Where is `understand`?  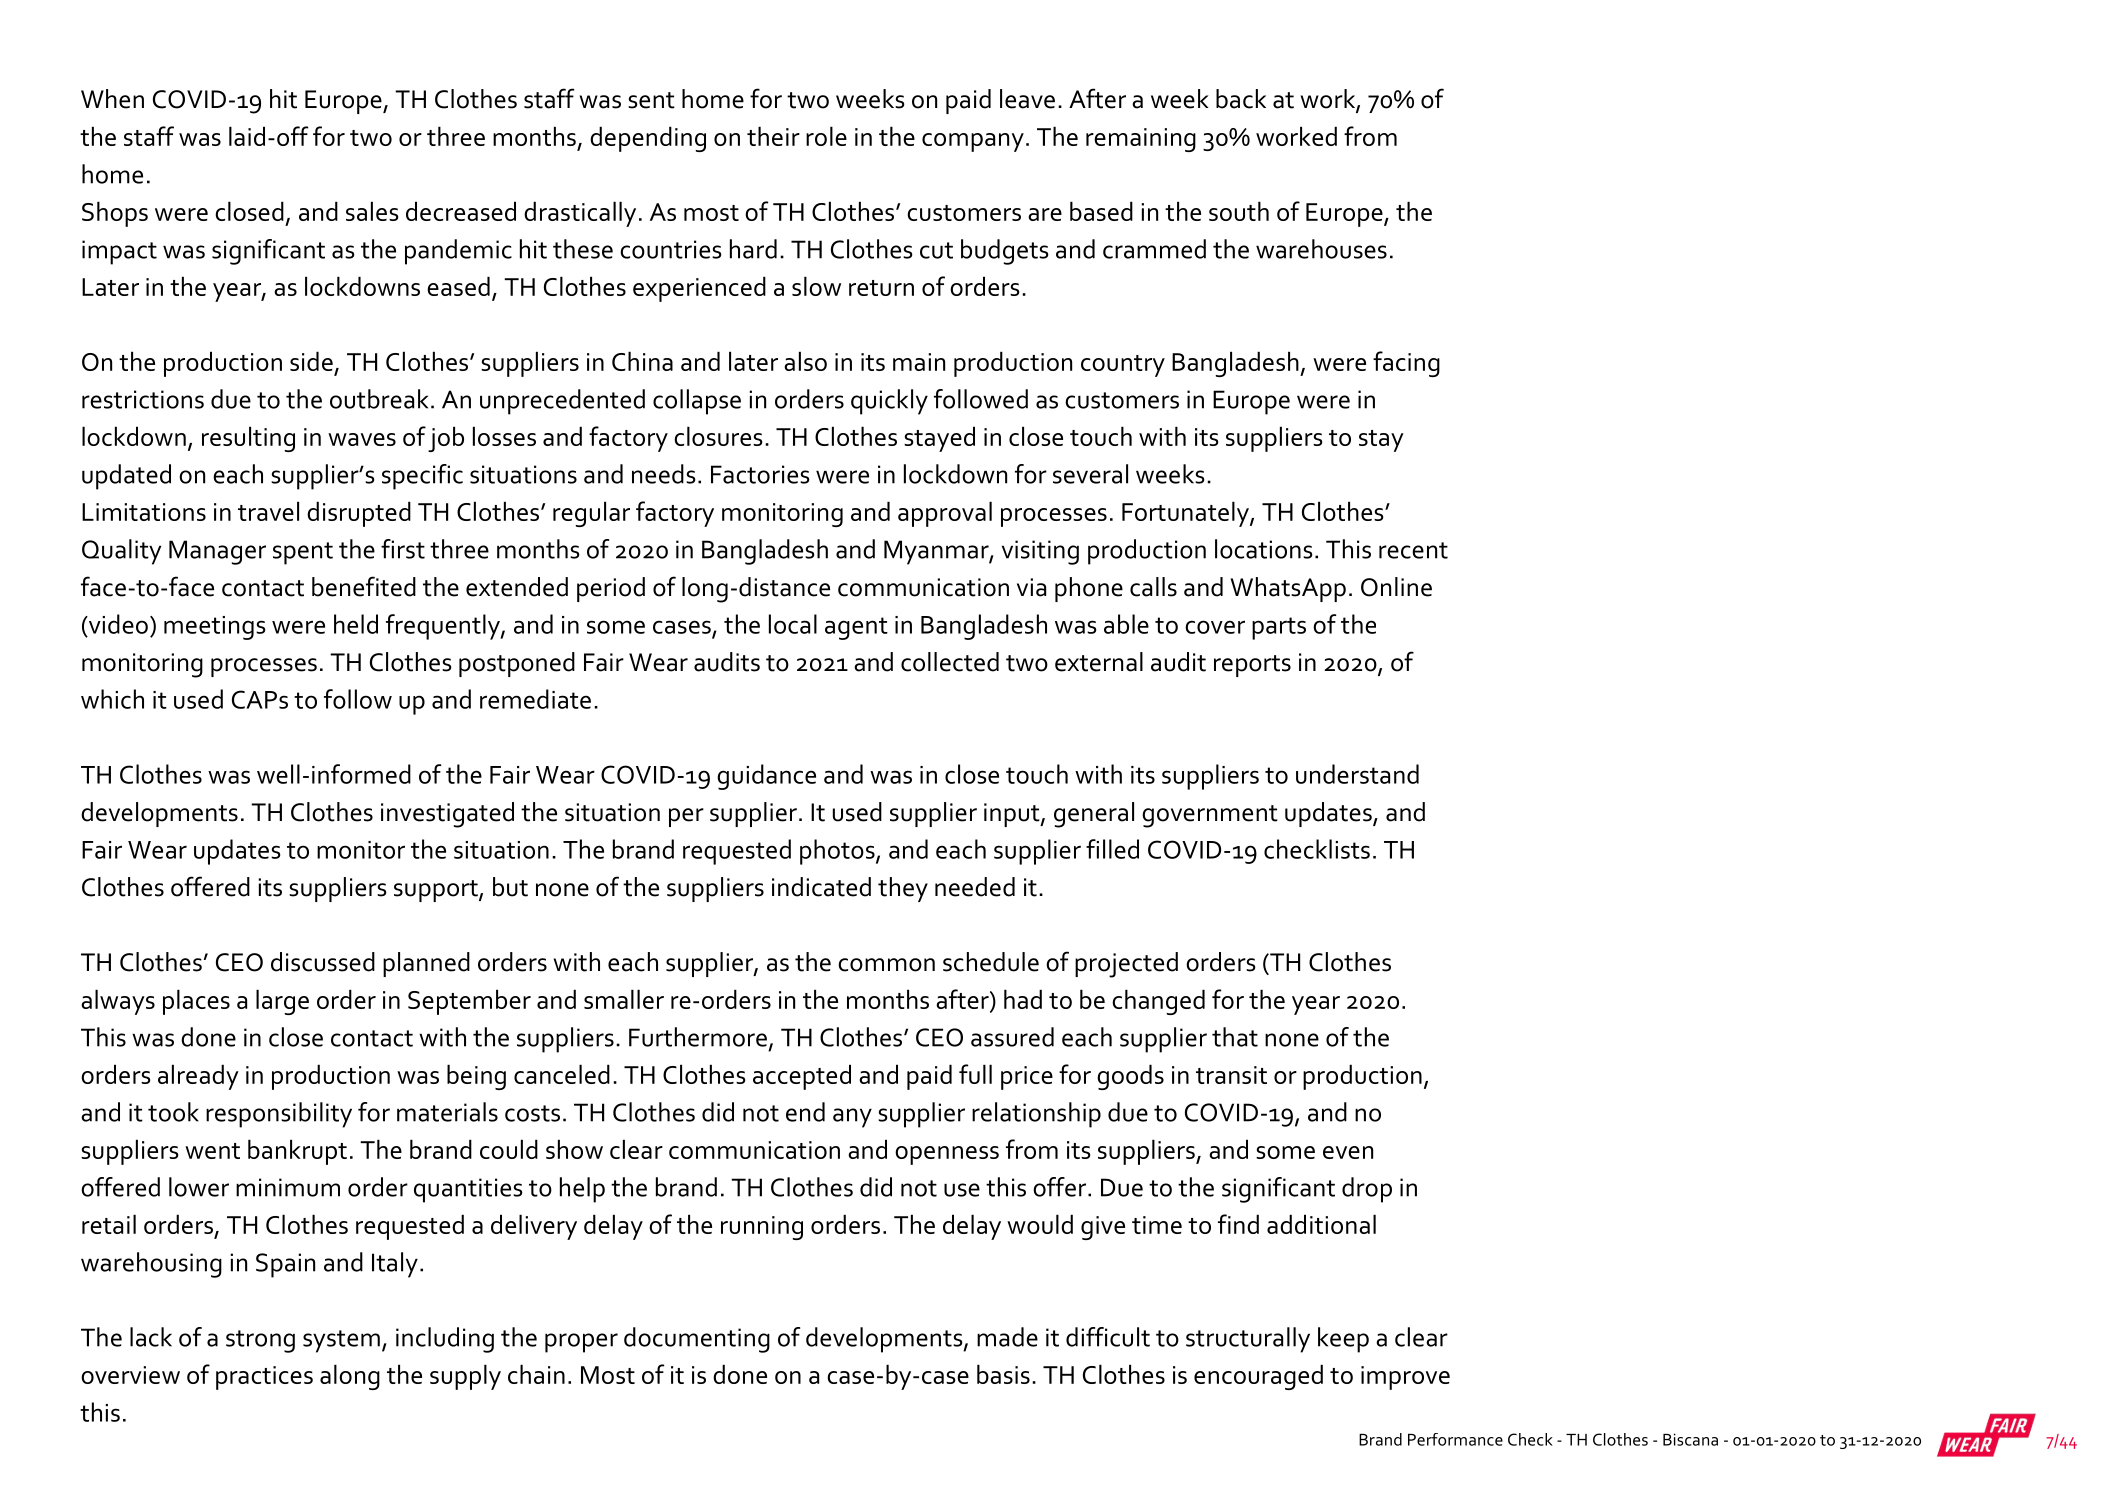
understand is located at coordinates (1357, 774).
